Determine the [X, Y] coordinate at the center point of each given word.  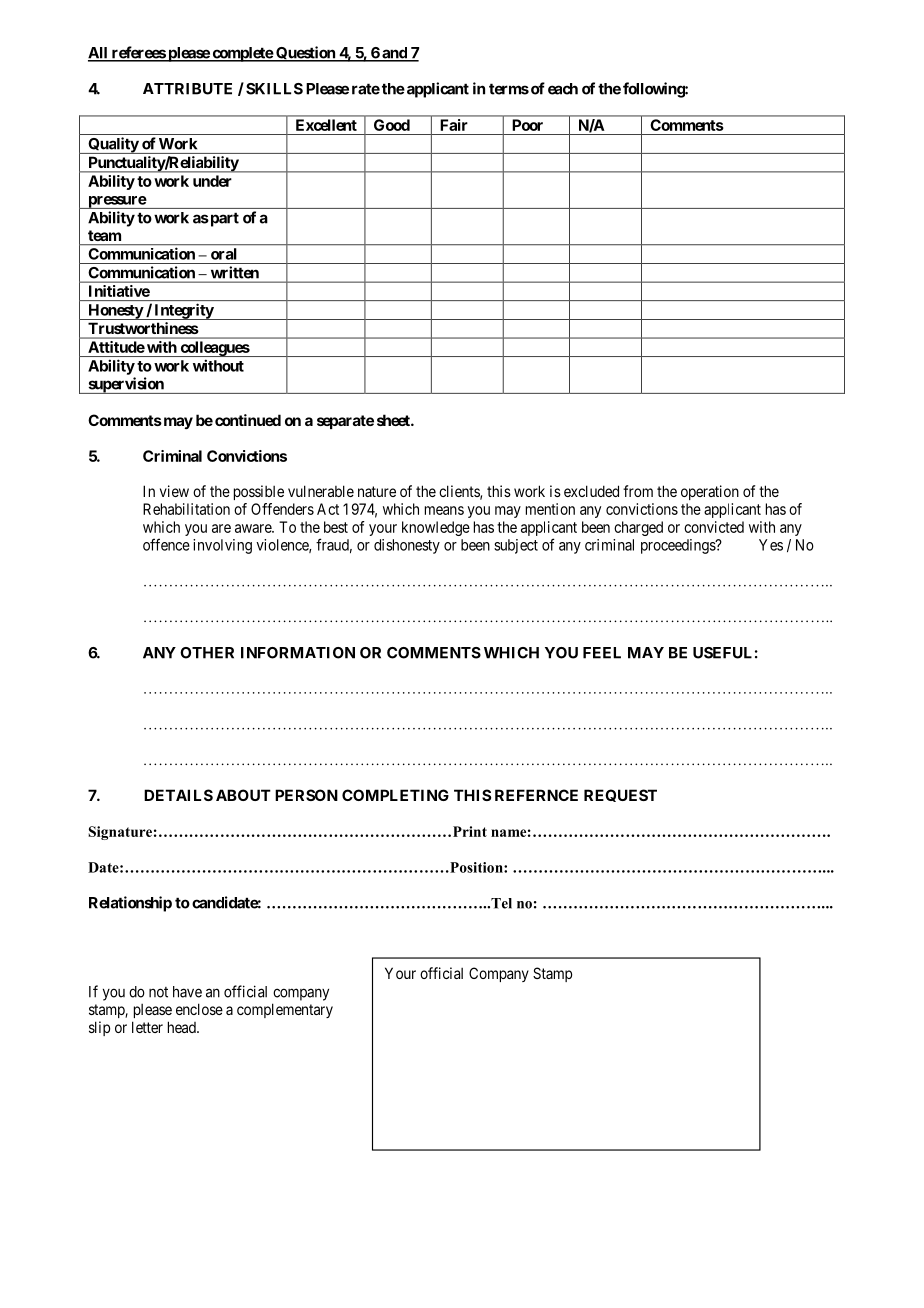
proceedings [679, 546]
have [187, 992]
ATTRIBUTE [187, 89]
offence [166, 544]
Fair [454, 125]
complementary [285, 1010]
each [563, 89]
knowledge [436, 528]
